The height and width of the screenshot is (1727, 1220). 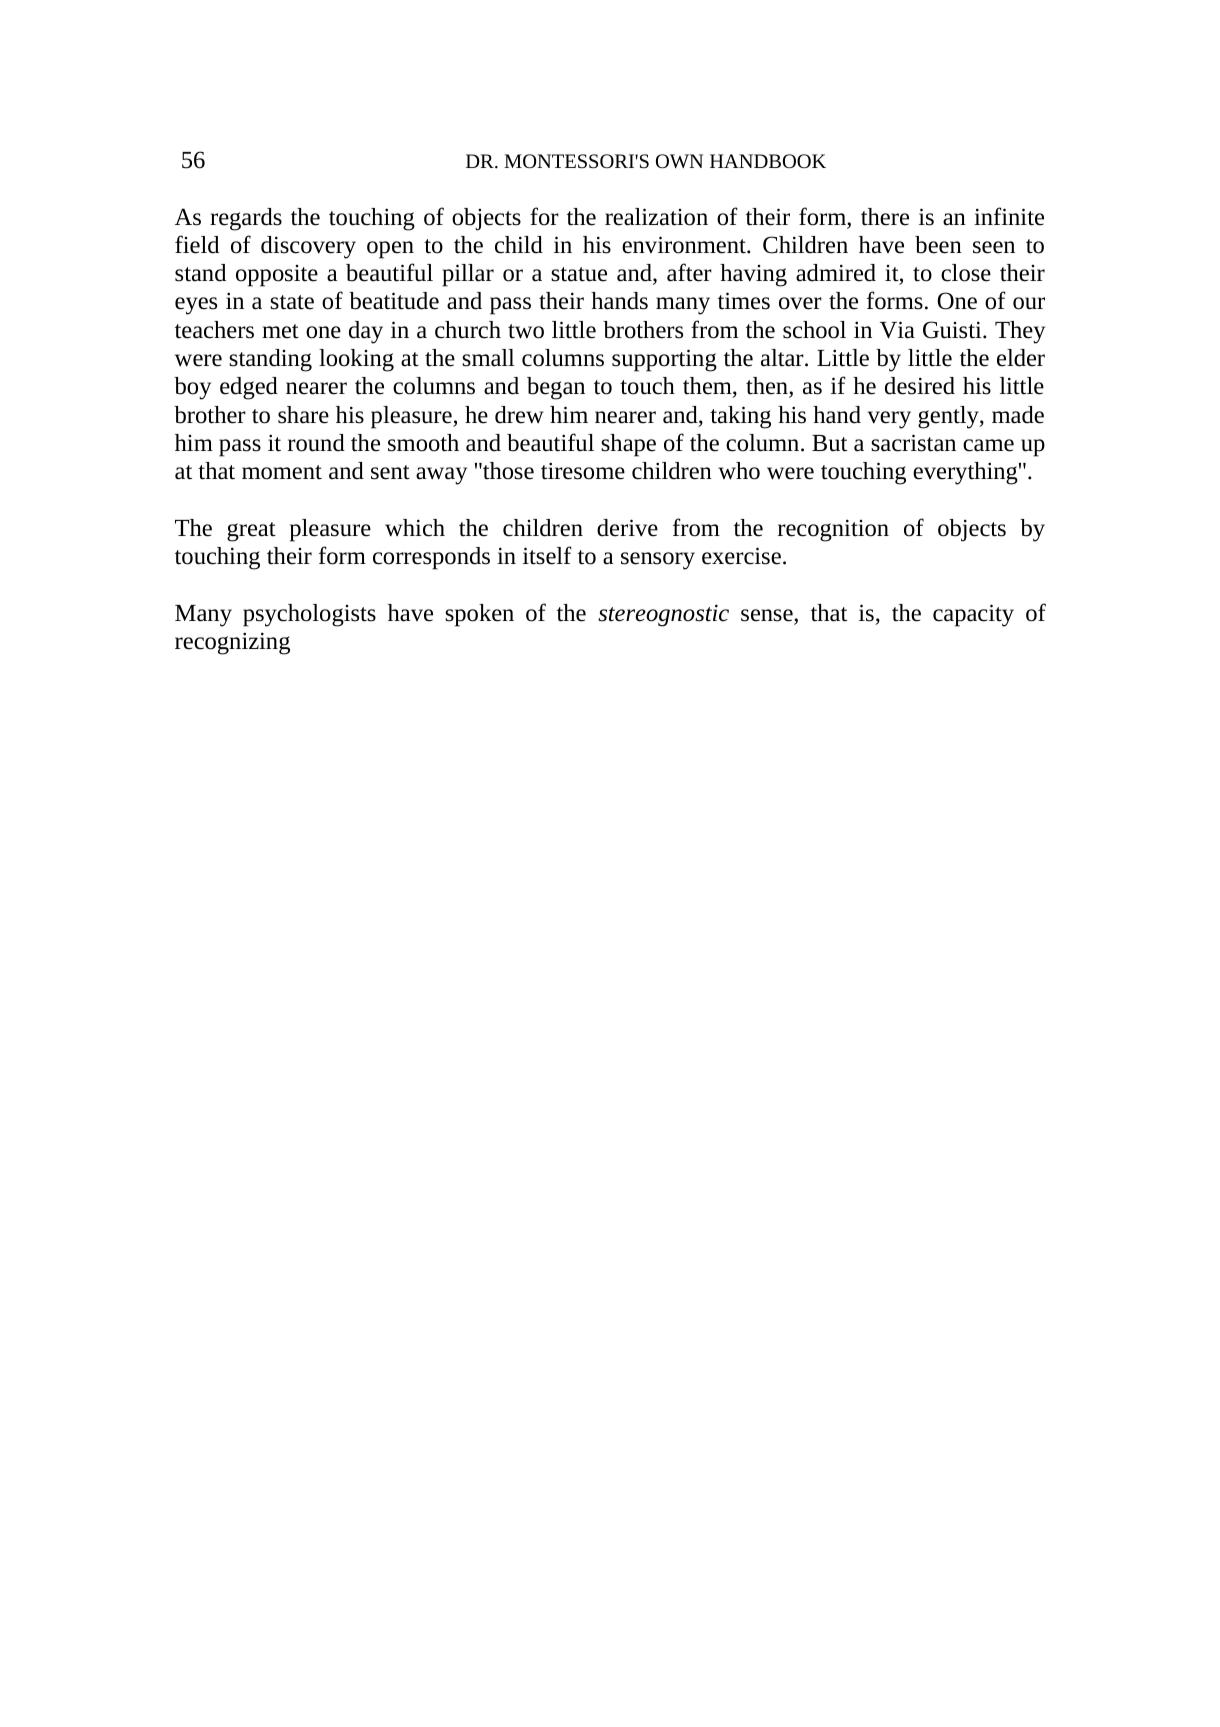 What do you see at coordinates (277, 276) in the screenshot?
I see `opposite` at bounding box center [277, 276].
